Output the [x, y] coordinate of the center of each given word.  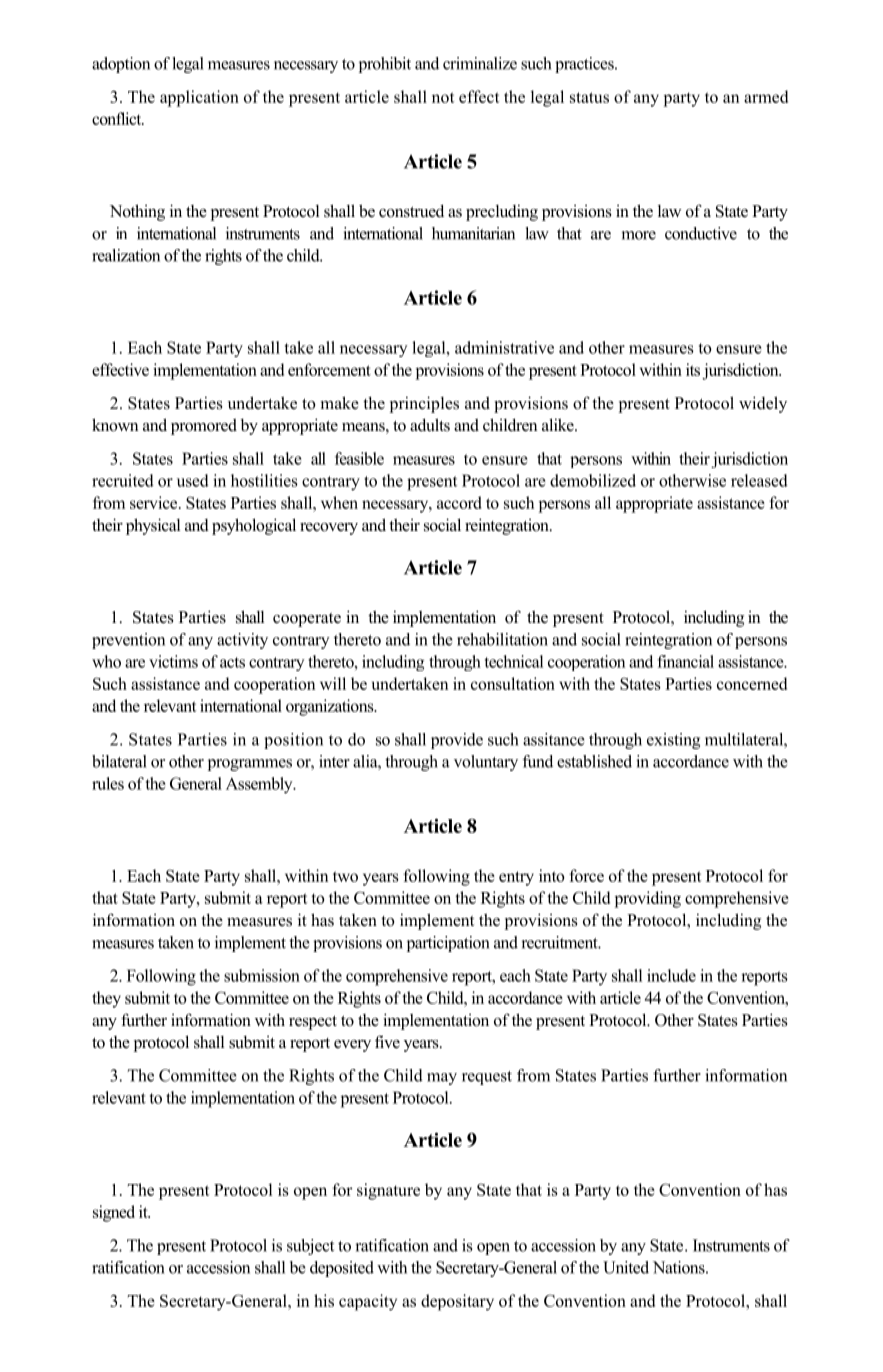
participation [448, 944]
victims [173, 661]
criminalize [480, 63]
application [199, 98]
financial [685, 661]
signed [114, 1213]
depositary [457, 1302]
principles [424, 404]
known [115, 425]
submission [262, 975]
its [693, 369]
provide [457, 741]
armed [766, 96]
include [671, 975]
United [626, 1267]
